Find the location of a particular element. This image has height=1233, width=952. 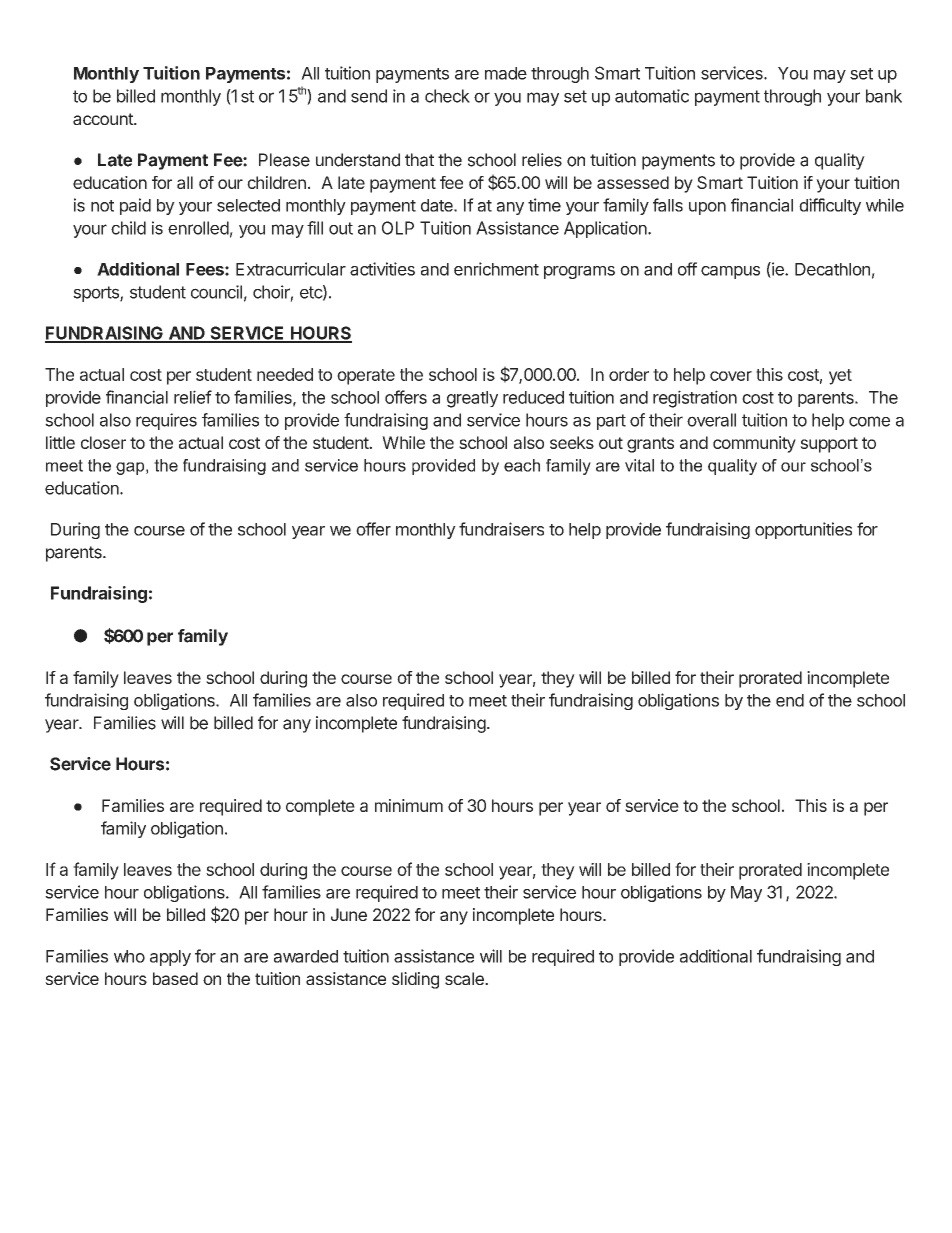

greatly is located at coordinates (472, 399).
